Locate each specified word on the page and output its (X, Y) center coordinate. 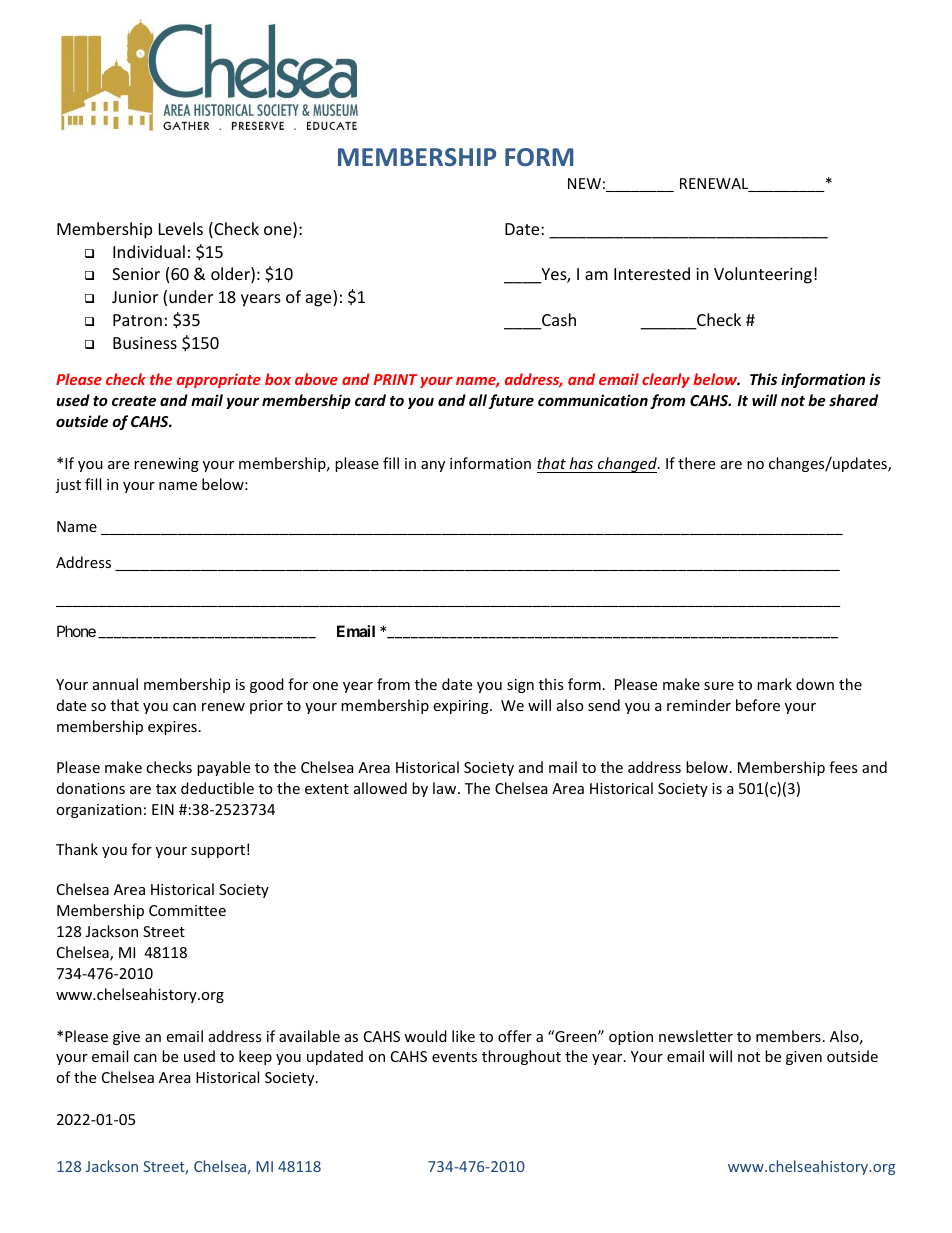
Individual (149, 251)
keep (255, 1057)
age (320, 300)
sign (520, 686)
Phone (76, 631)
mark (774, 684)
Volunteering (763, 275)
